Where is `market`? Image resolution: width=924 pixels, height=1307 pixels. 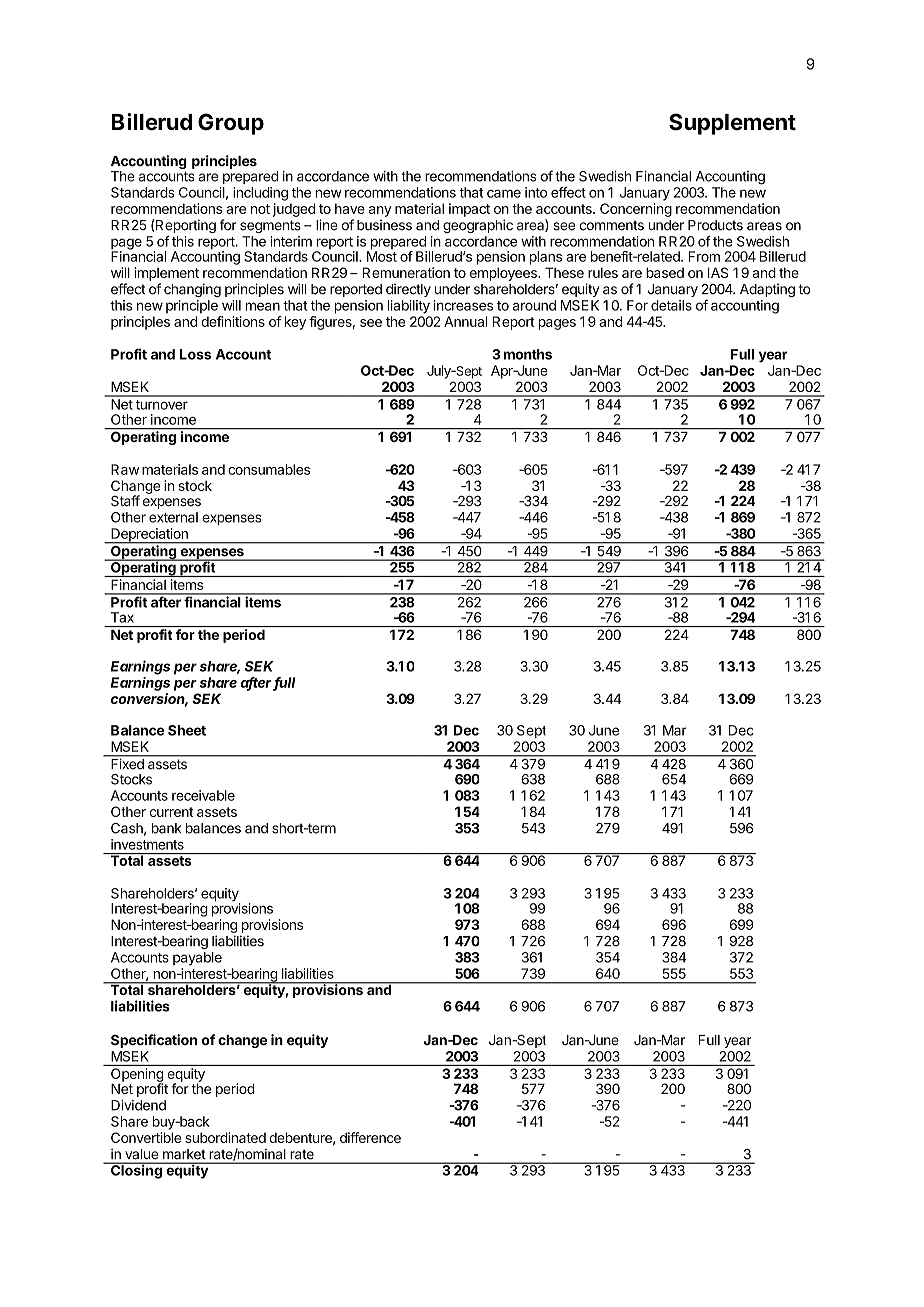
market is located at coordinates (184, 1154).
